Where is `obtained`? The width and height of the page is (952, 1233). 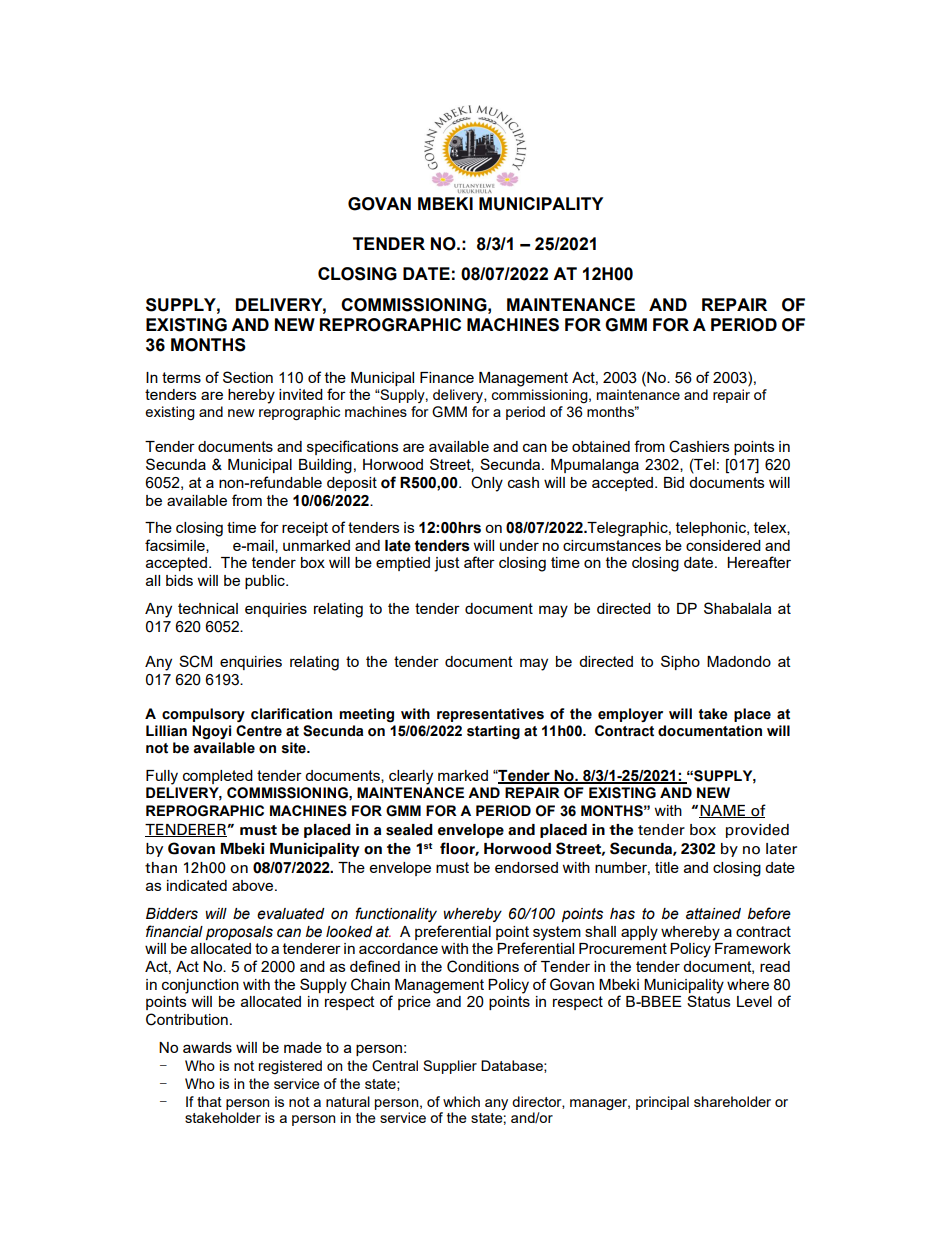 obtained is located at coordinates (601, 446).
